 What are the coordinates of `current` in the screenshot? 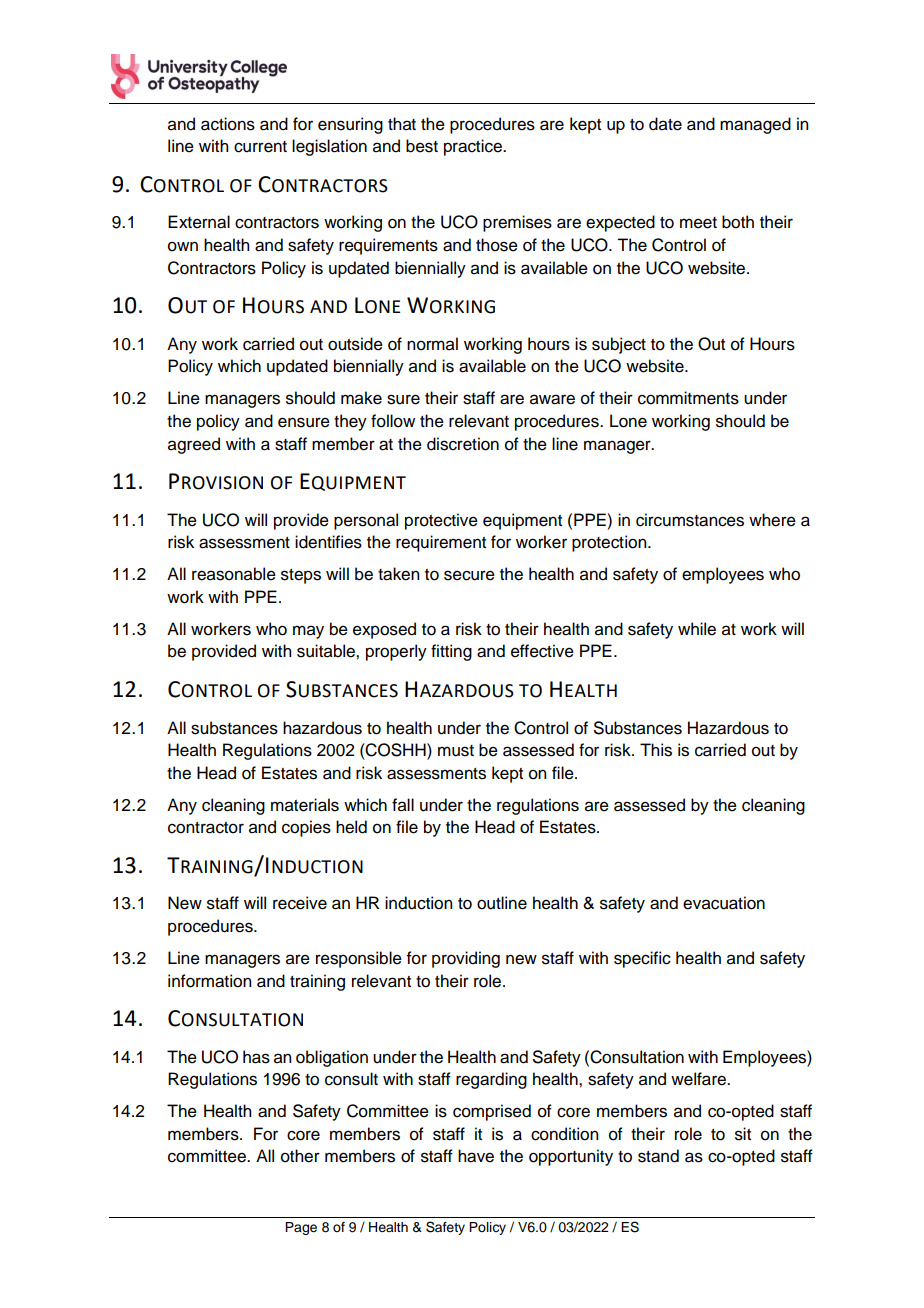 It's located at (260, 147).
